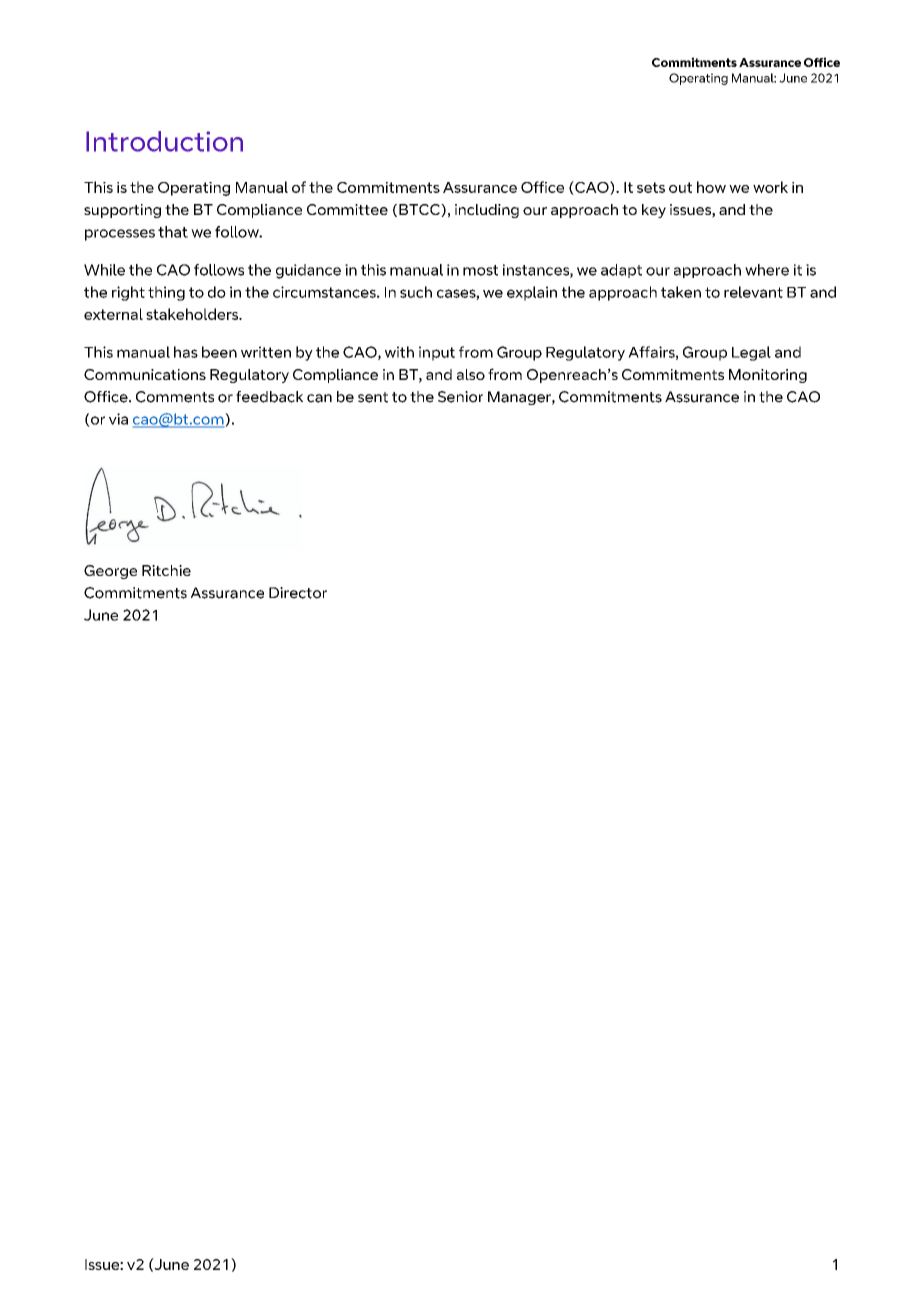 This document has height=1308, width=924. I want to click on Communications, so click(145, 374).
